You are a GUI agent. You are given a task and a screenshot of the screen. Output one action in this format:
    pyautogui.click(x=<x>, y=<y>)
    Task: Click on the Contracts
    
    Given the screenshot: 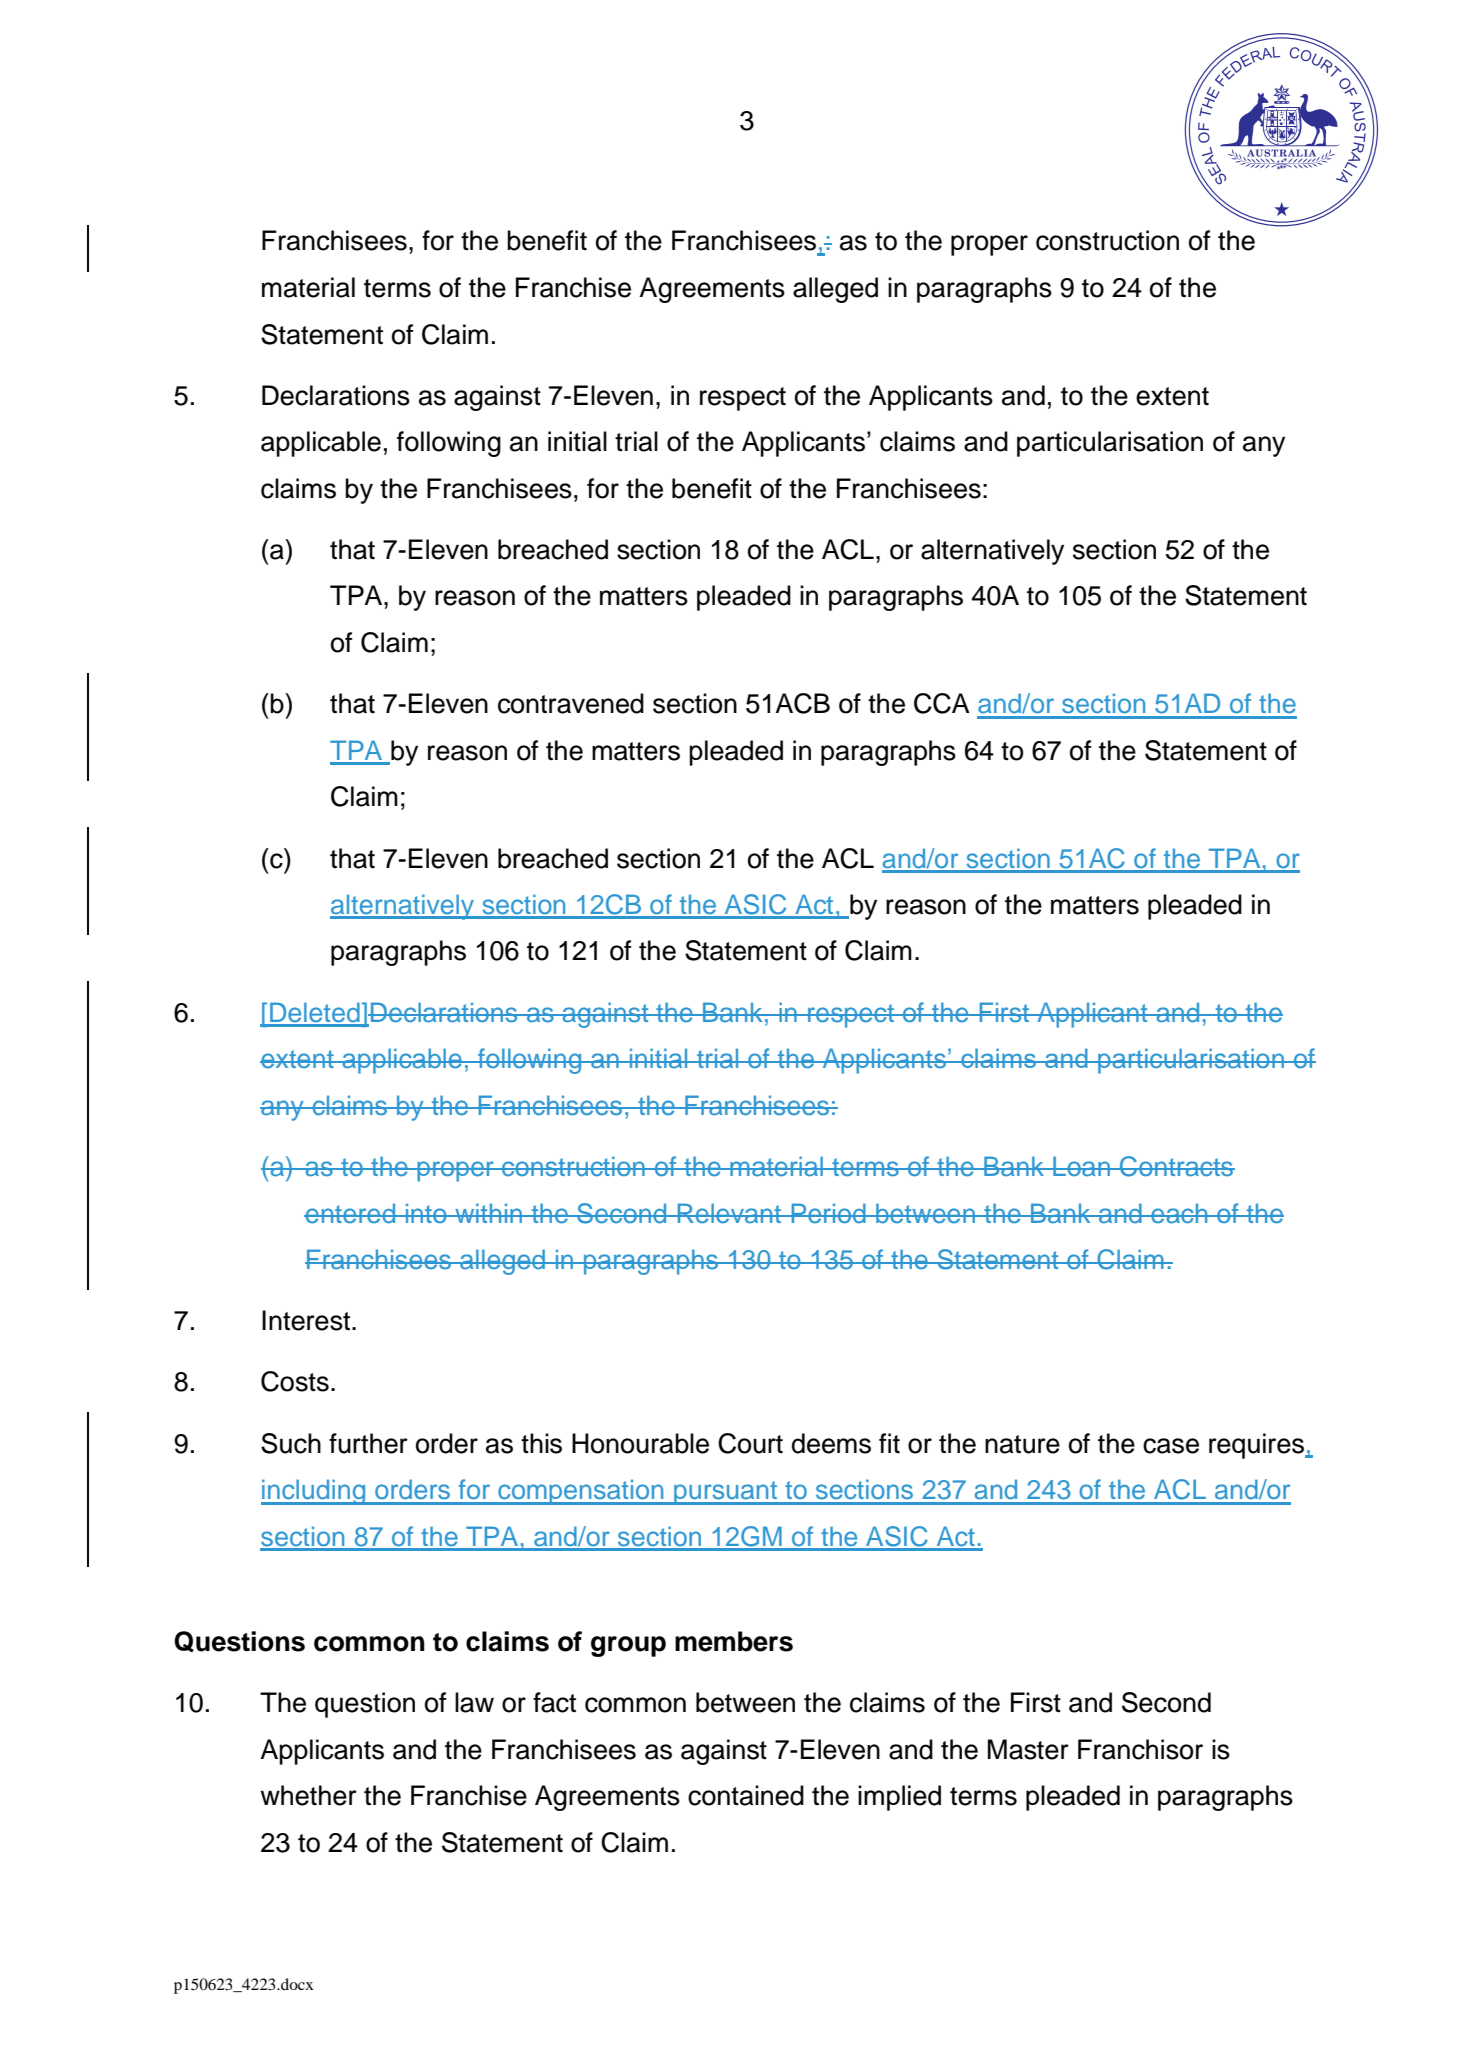 What is the action you would take?
    pyautogui.click(x=1176, y=1166)
